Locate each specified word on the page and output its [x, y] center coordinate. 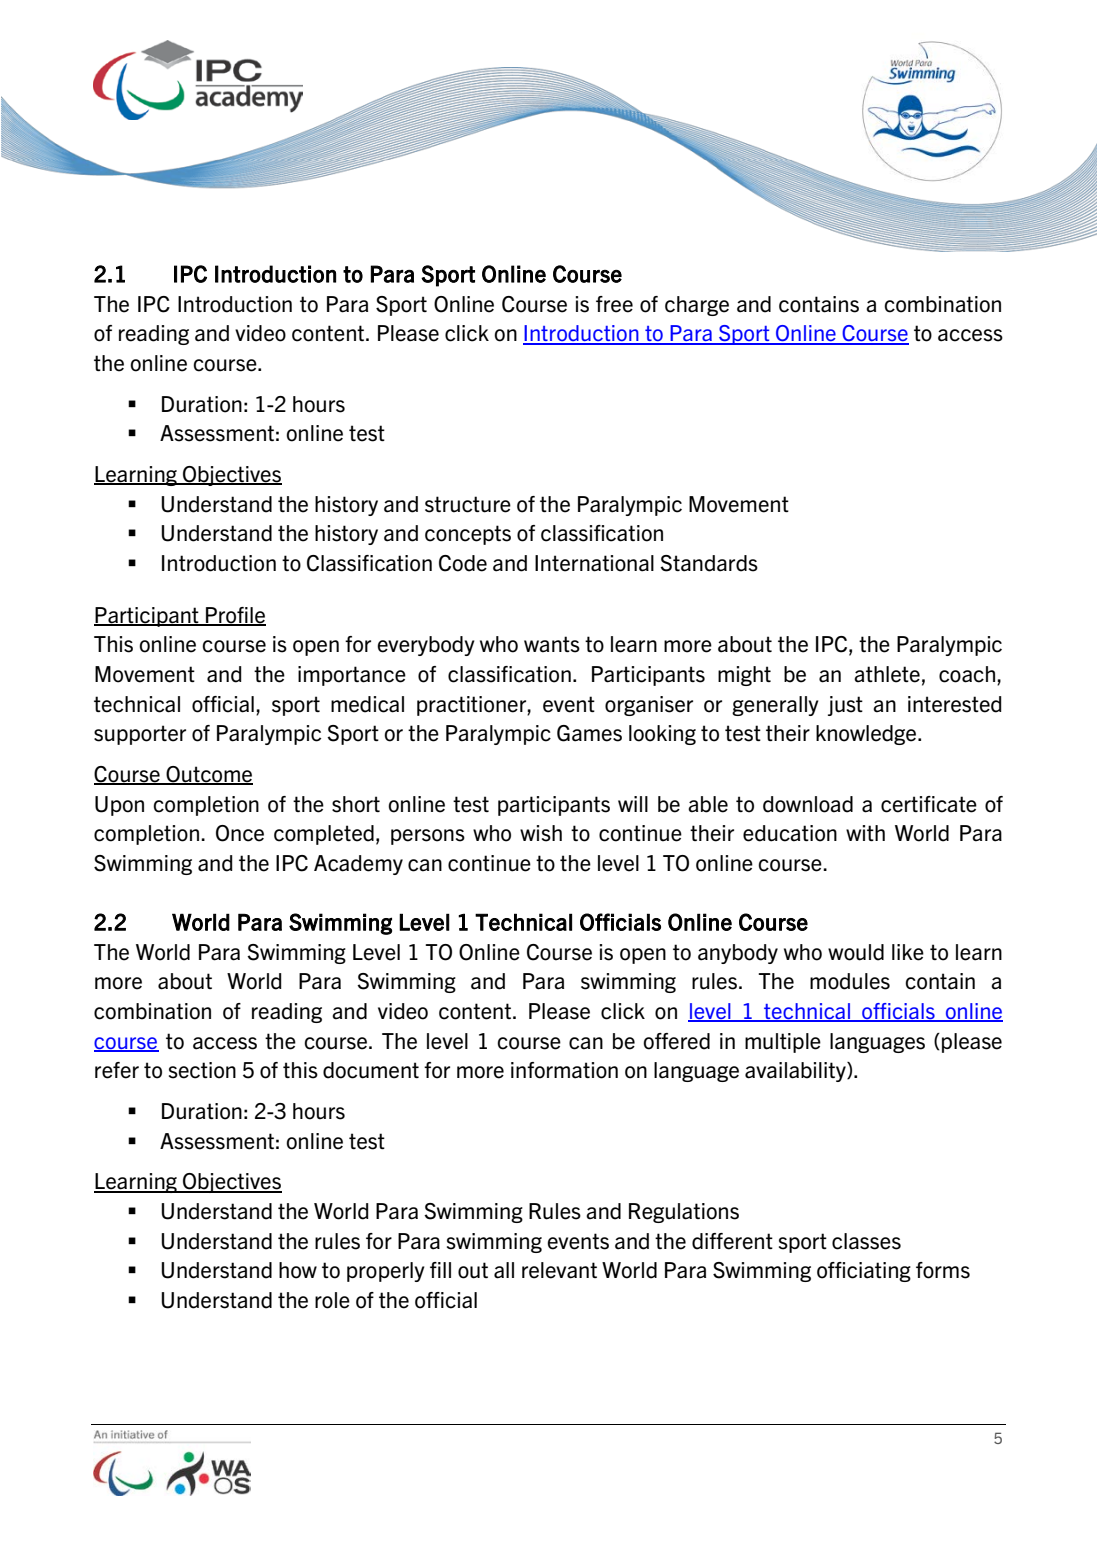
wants [552, 644]
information [564, 1070]
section [202, 1070]
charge [697, 306]
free [614, 304]
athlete [887, 674]
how [298, 1270]
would [856, 952]
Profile [235, 616]
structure [468, 504]
